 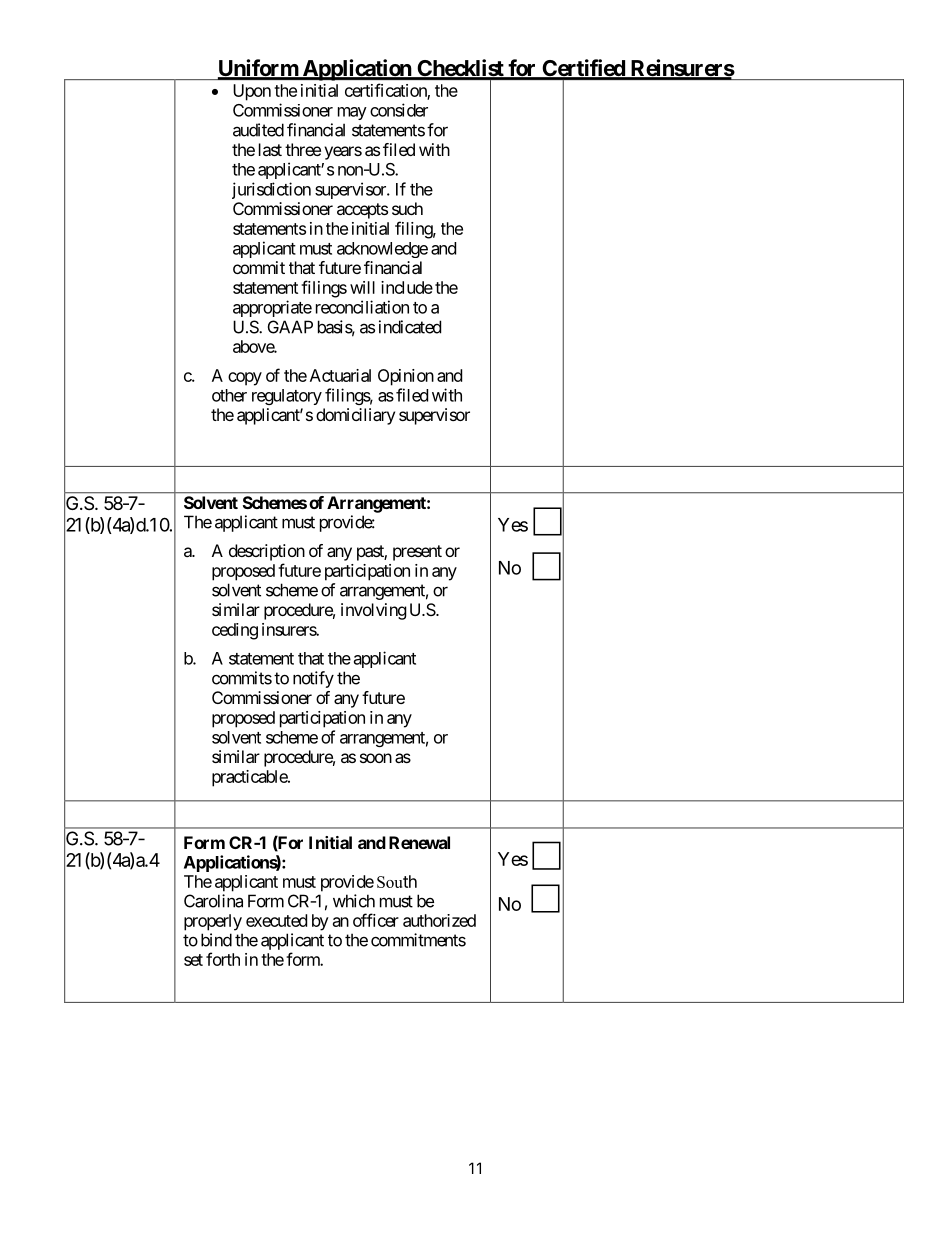 I want to click on description, so click(x=267, y=552).
